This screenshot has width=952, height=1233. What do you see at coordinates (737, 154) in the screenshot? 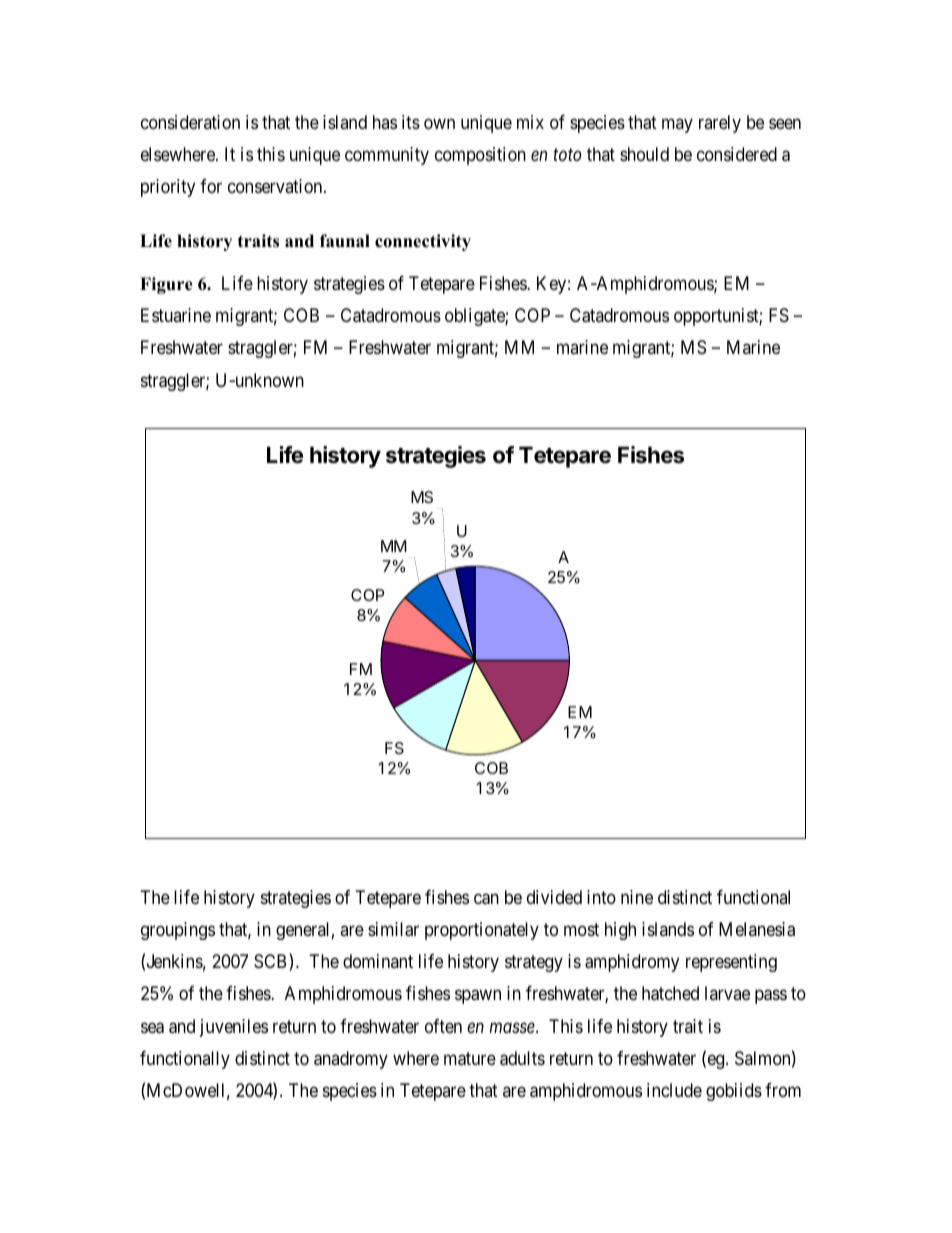
I see `considered` at bounding box center [737, 154].
